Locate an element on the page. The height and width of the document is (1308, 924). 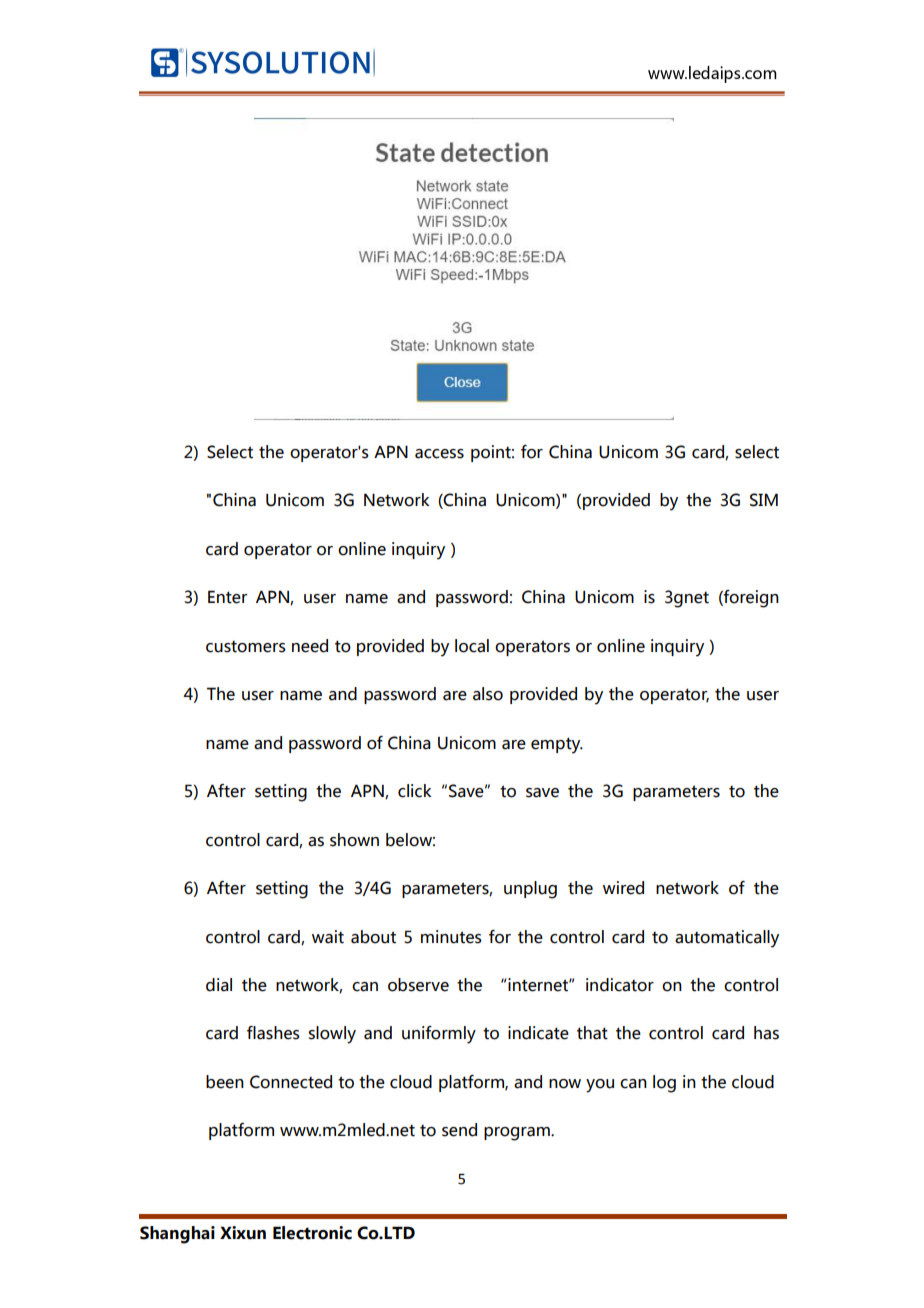
also is located at coordinates (488, 694).
